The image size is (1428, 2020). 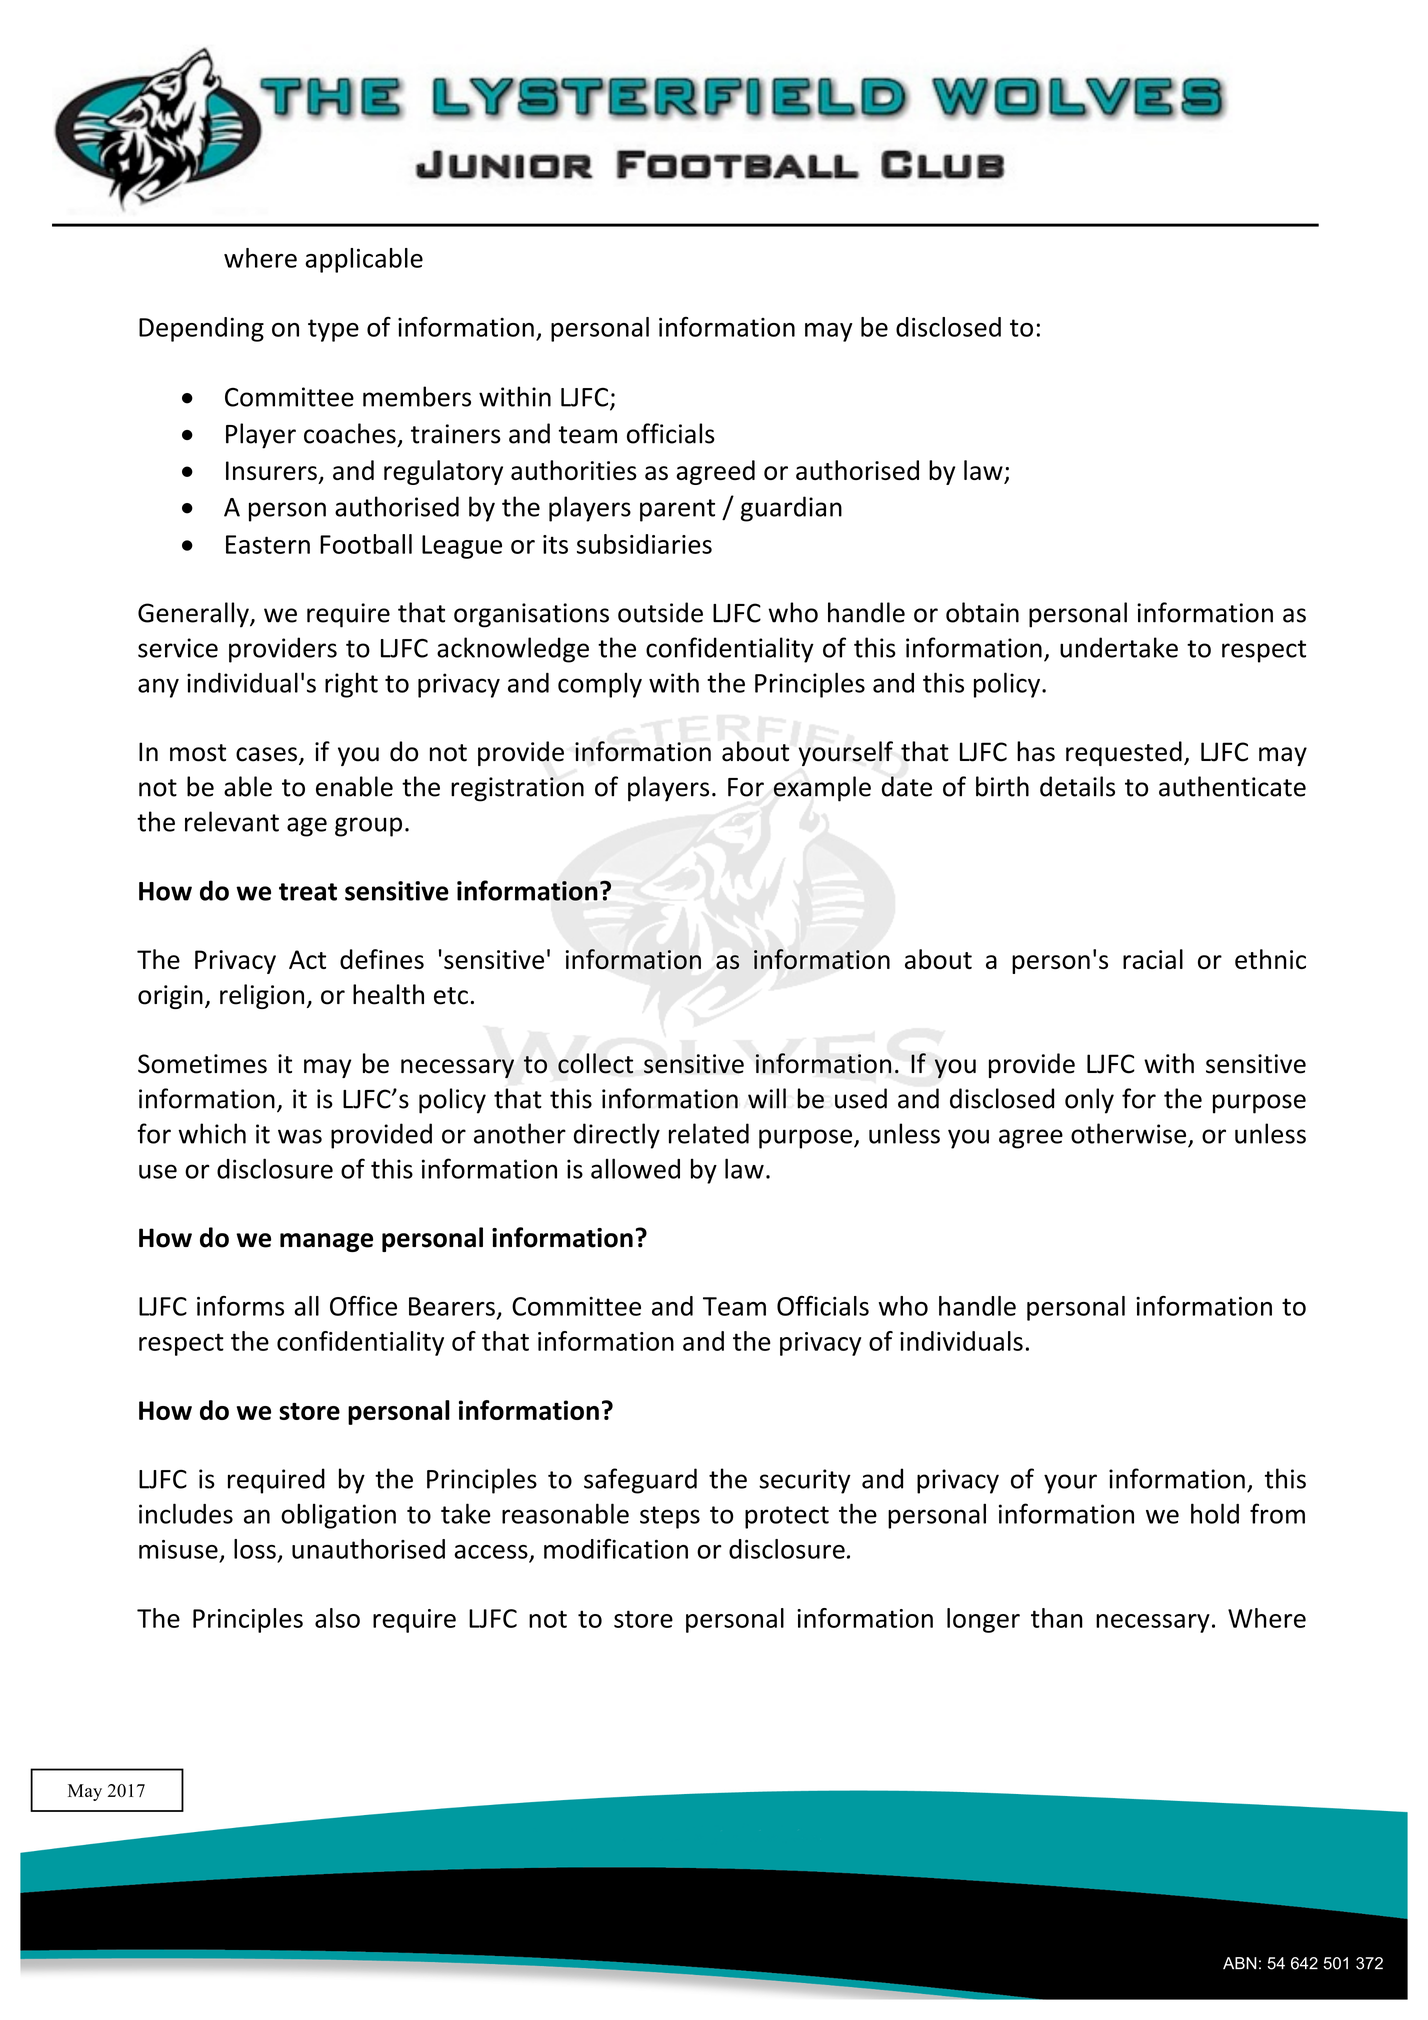 What do you see at coordinates (300, 1136) in the screenshot?
I see `was` at bounding box center [300, 1136].
